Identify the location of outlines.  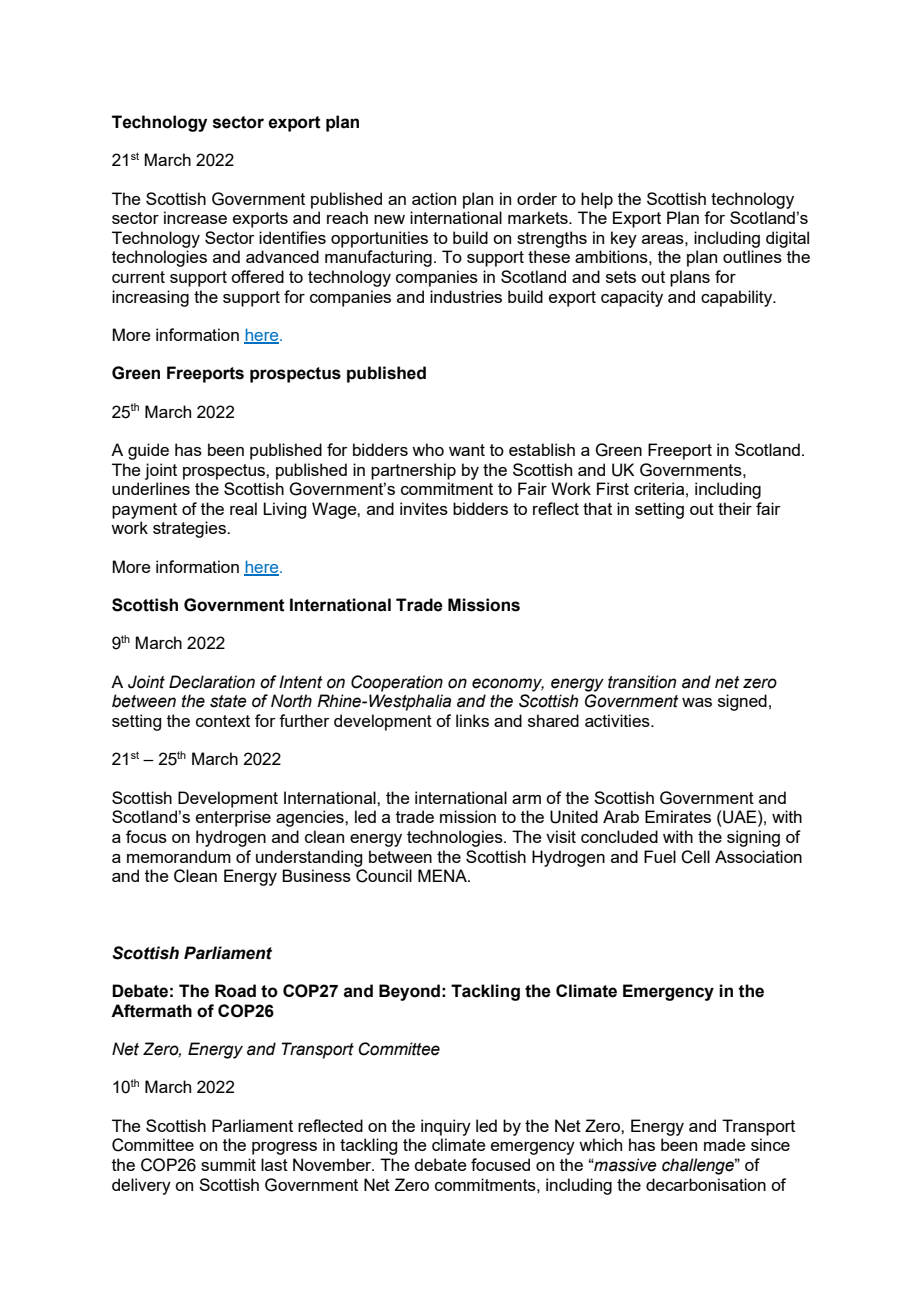
(752, 256).
